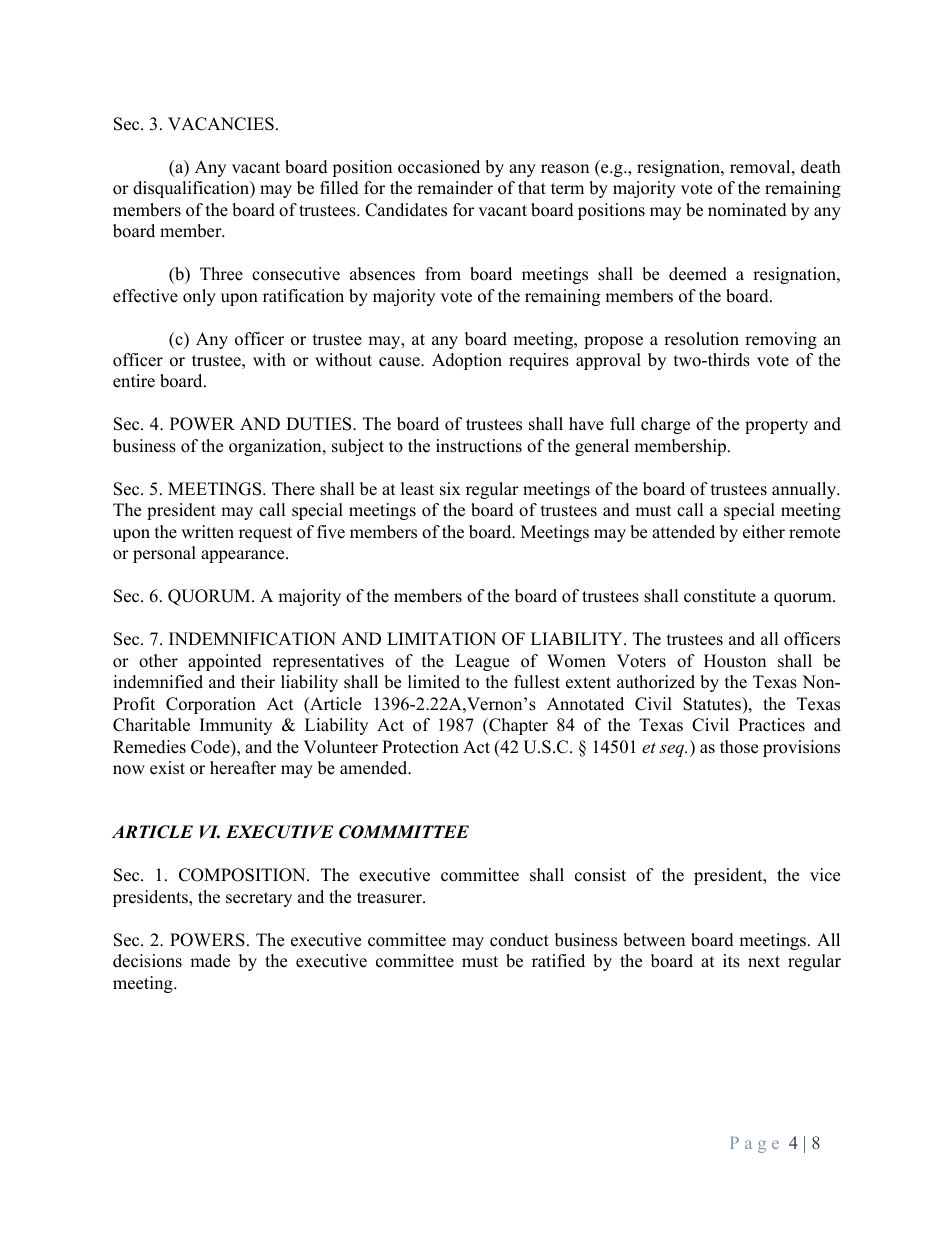 This document has width=952, height=1233. What do you see at coordinates (134, 381) in the document?
I see `entire` at bounding box center [134, 381].
